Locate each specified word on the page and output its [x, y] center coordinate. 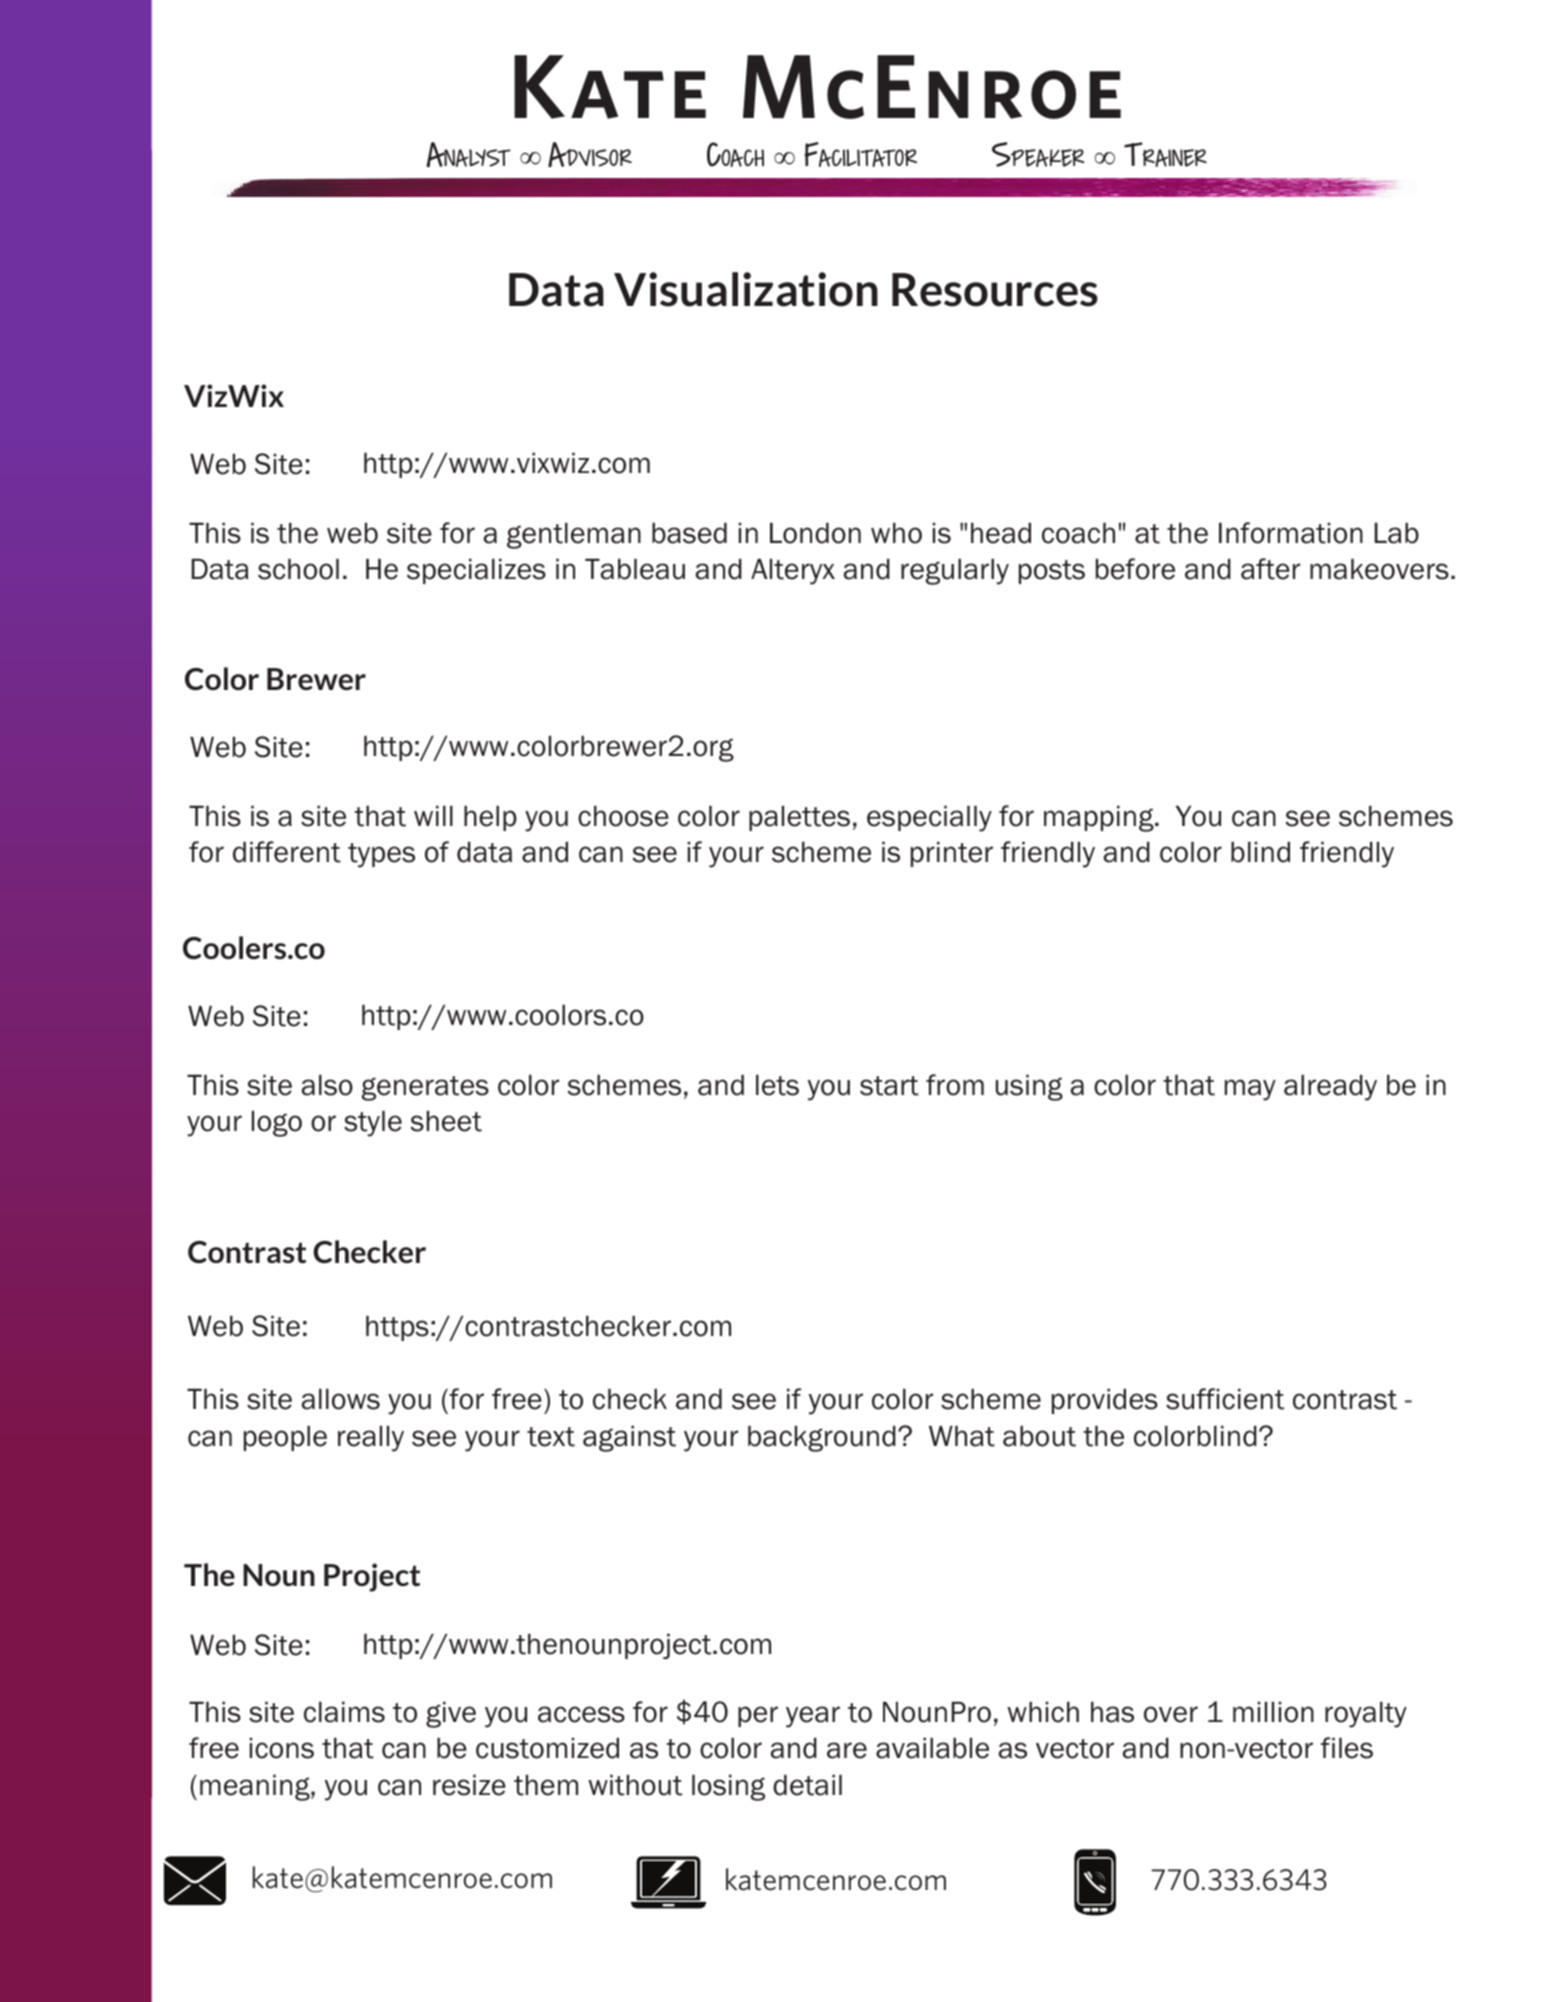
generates [425, 1088]
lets [777, 1085]
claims [344, 1712]
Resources [995, 290]
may [1250, 1090]
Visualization [746, 289]
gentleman [574, 535]
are [847, 1750]
